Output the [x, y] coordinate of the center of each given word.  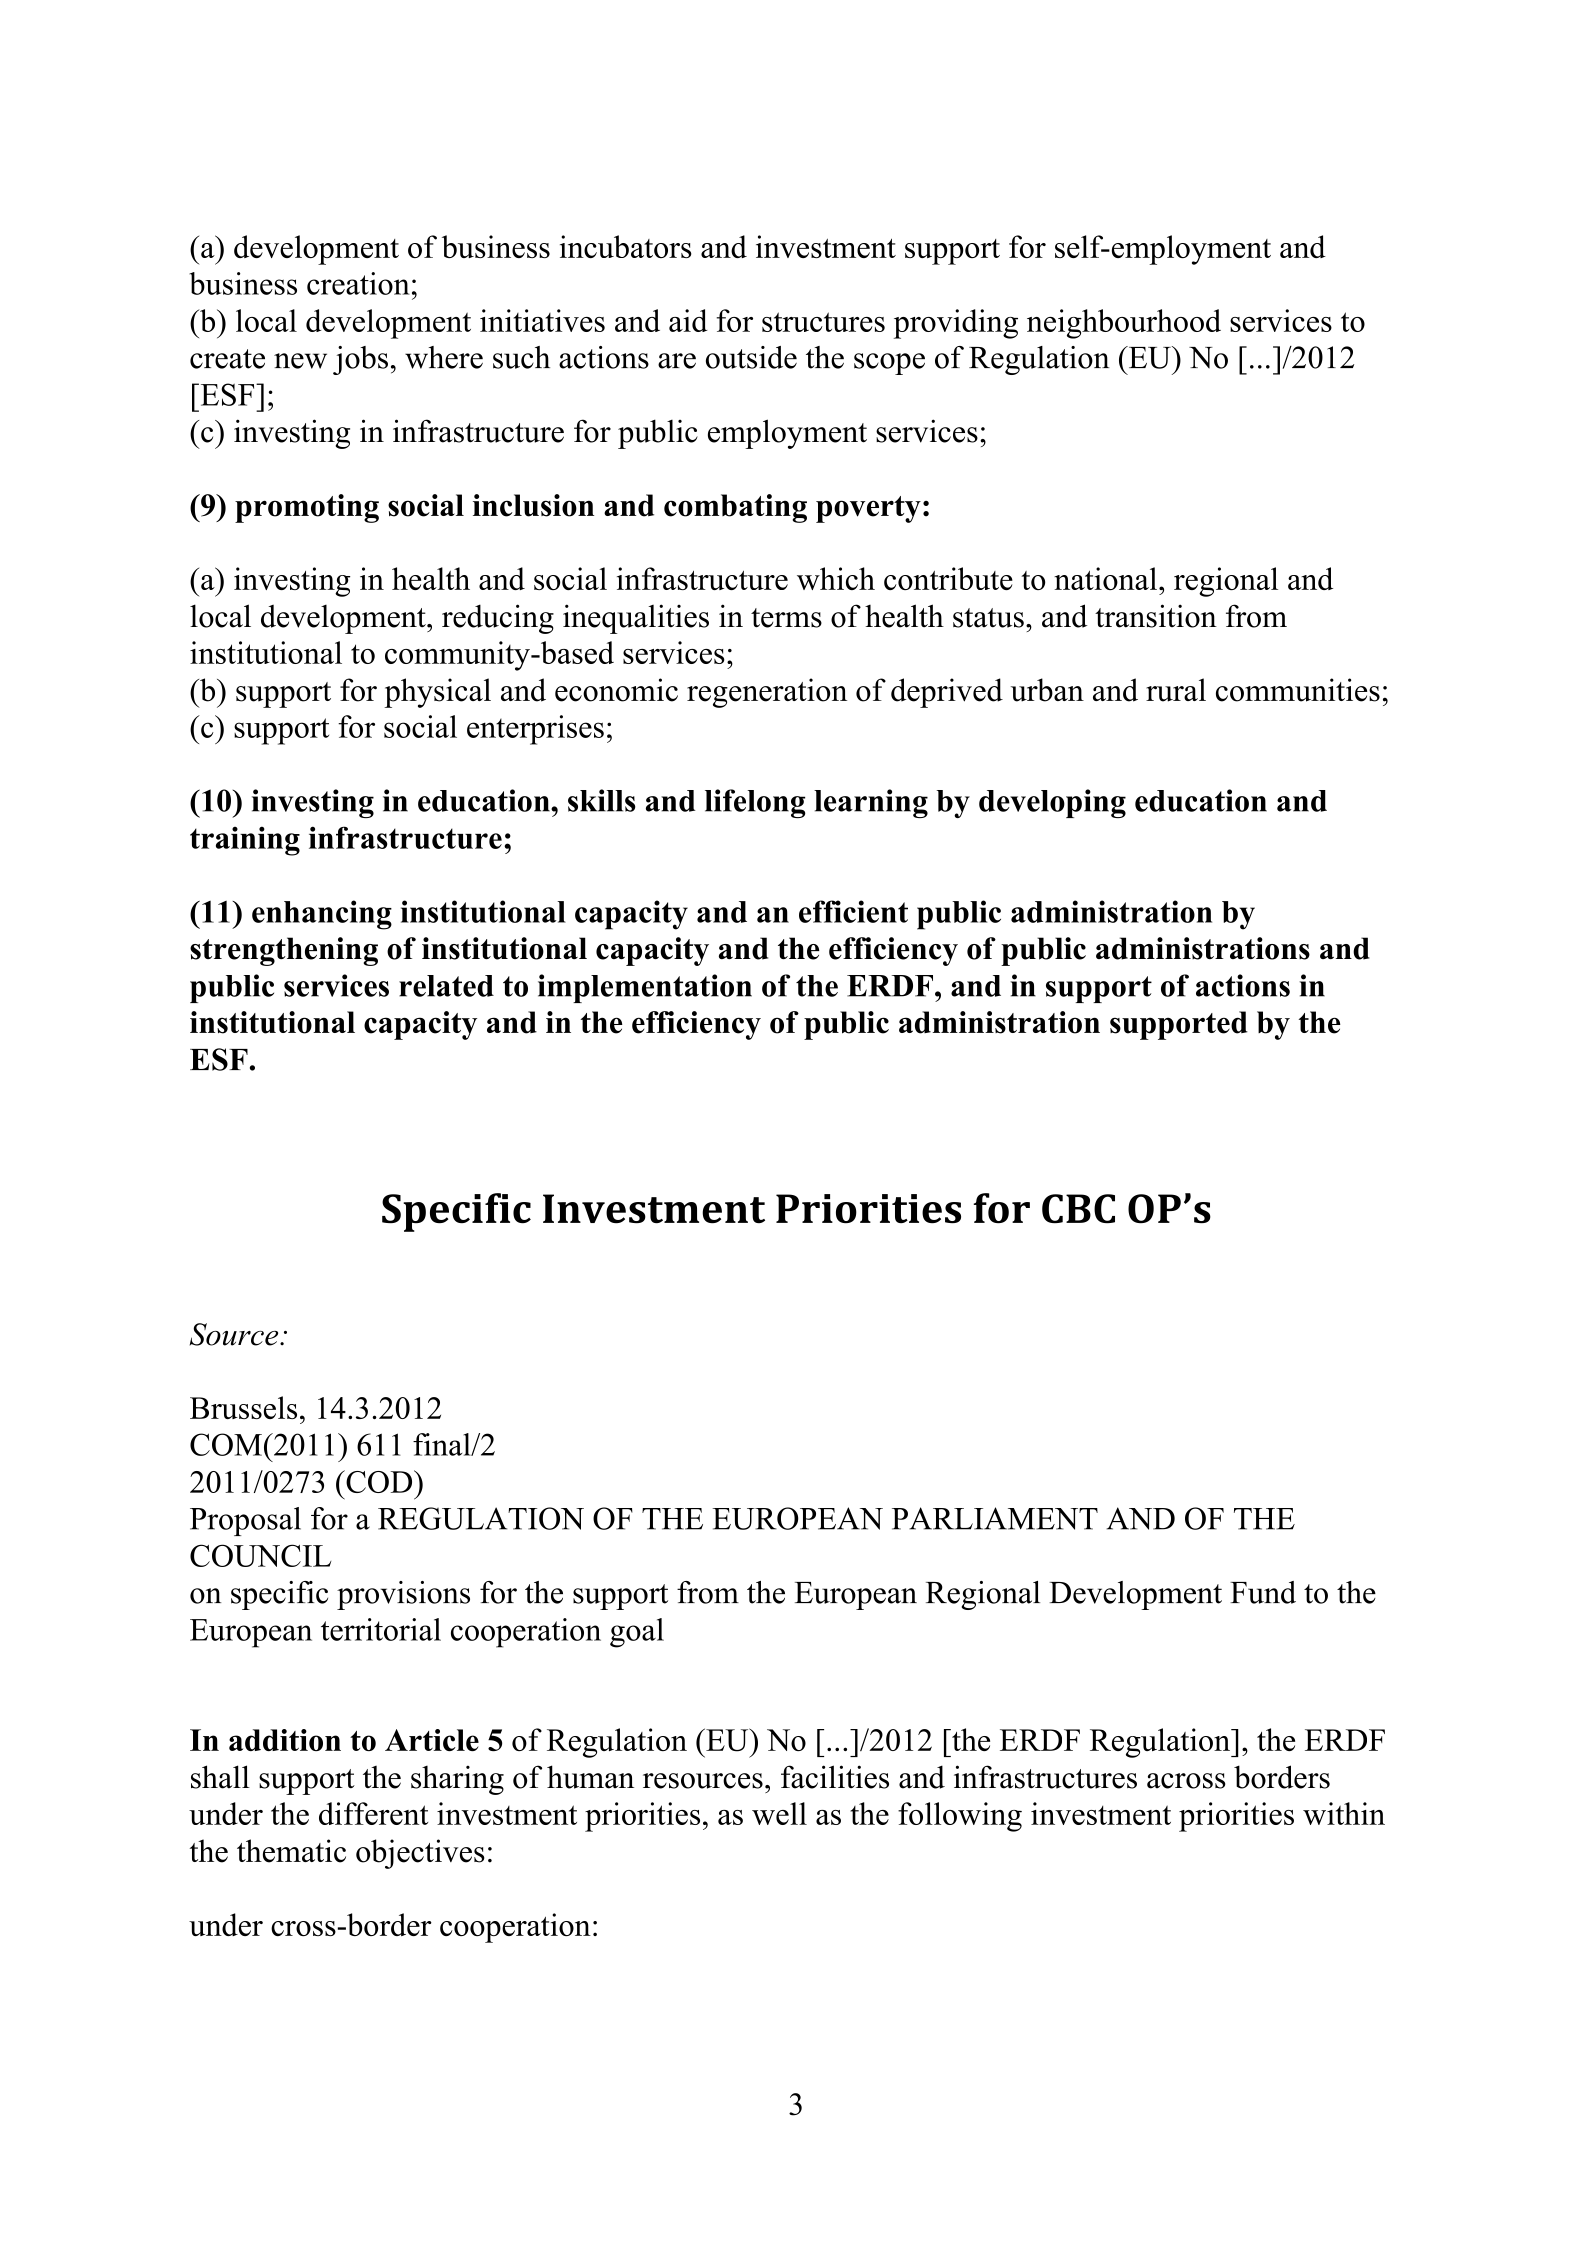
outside [751, 357]
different [373, 1813]
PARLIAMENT [995, 1518]
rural [1176, 690]
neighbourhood [1124, 324]
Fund [1263, 1592]
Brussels [243, 1407]
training [245, 841]
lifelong [755, 803]
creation [358, 283]
